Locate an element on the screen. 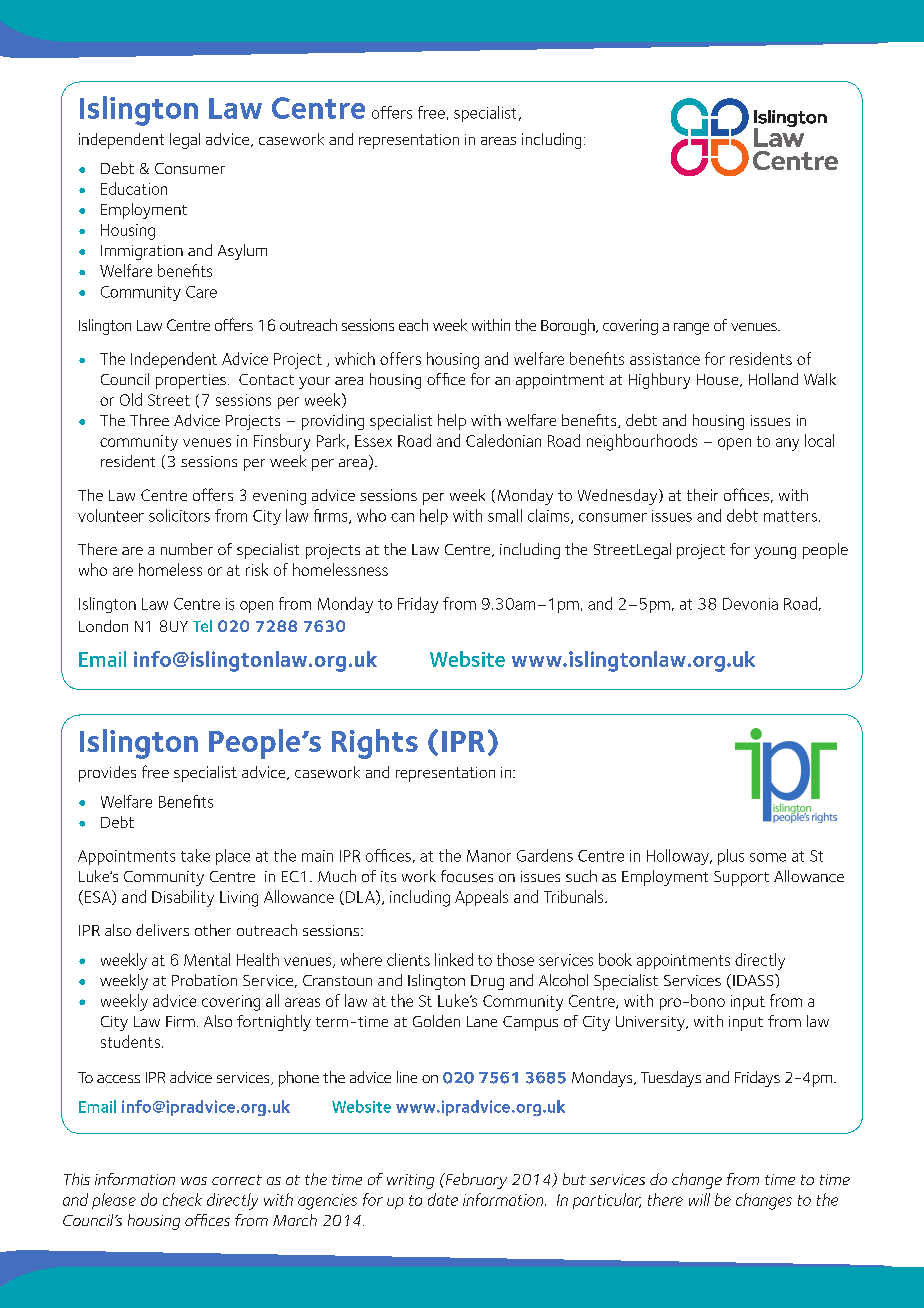  plus is located at coordinates (731, 857).
